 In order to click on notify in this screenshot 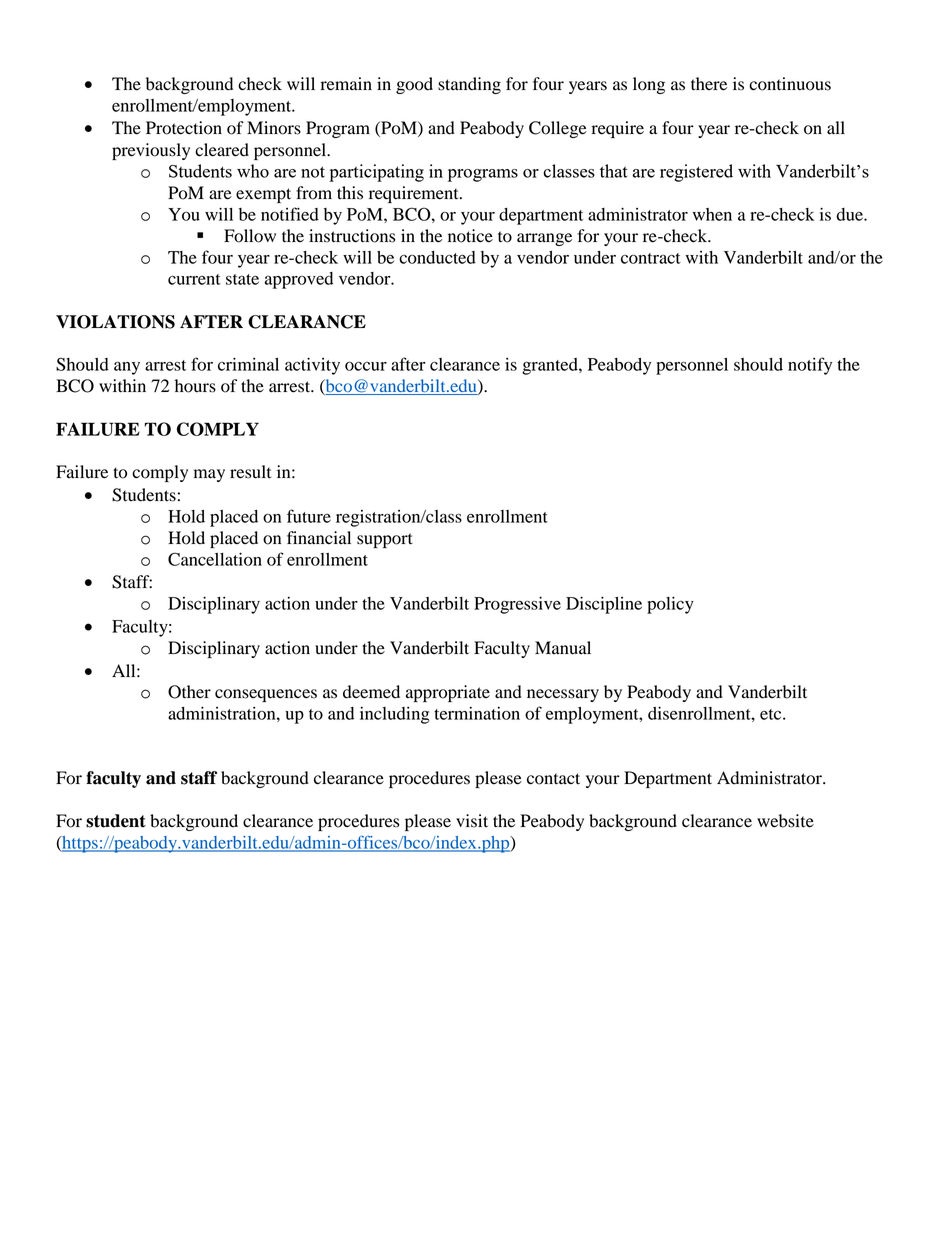, I will do `click(810, 366)`.
